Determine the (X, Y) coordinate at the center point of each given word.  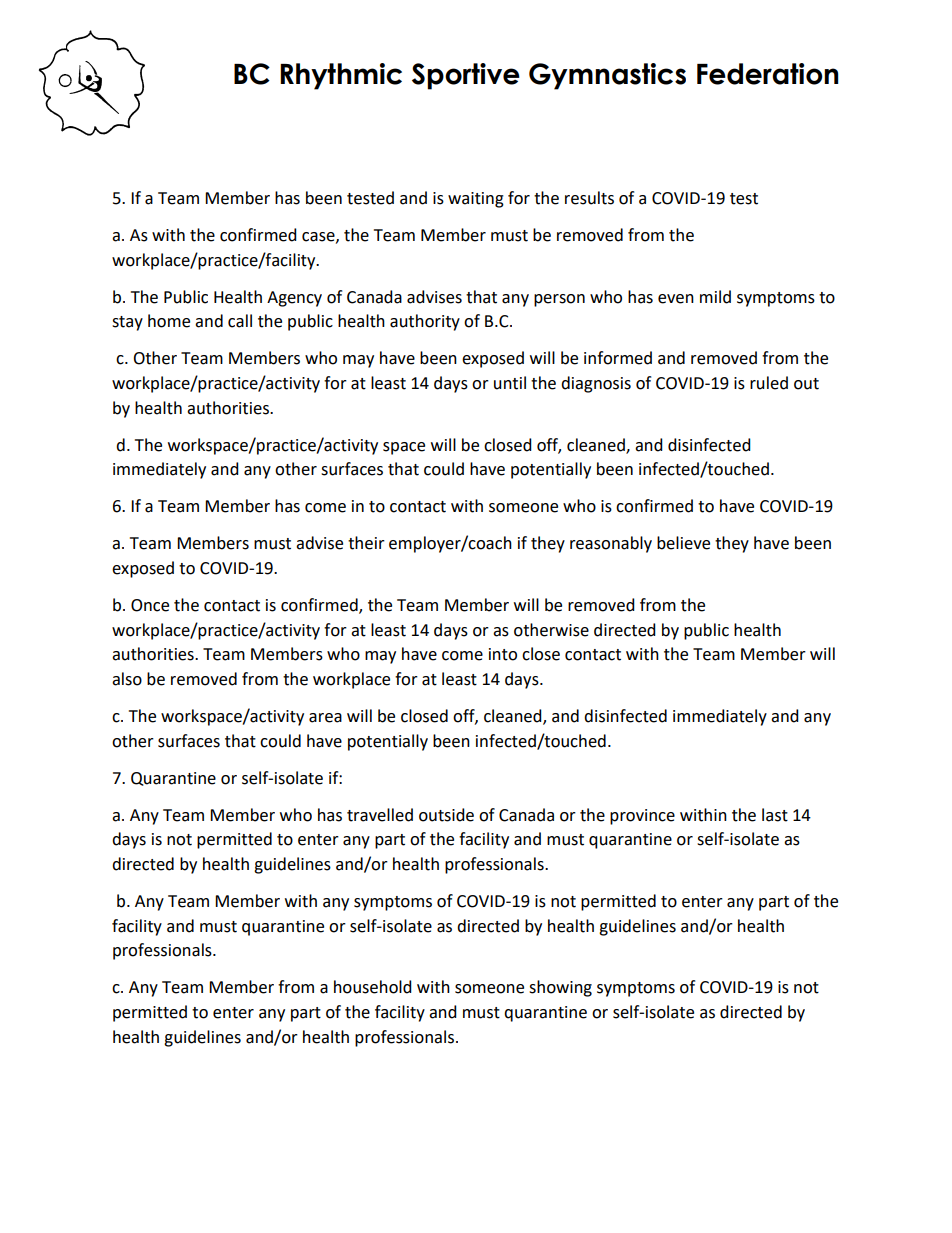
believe (683, 543)
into (503, 654)
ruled (769, 383)
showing (560, 988)
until (510, 383)
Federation (768, 74)
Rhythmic (341, 76)
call (240, 321)
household (373, 987)
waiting (476, 200)
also (127, 679)
